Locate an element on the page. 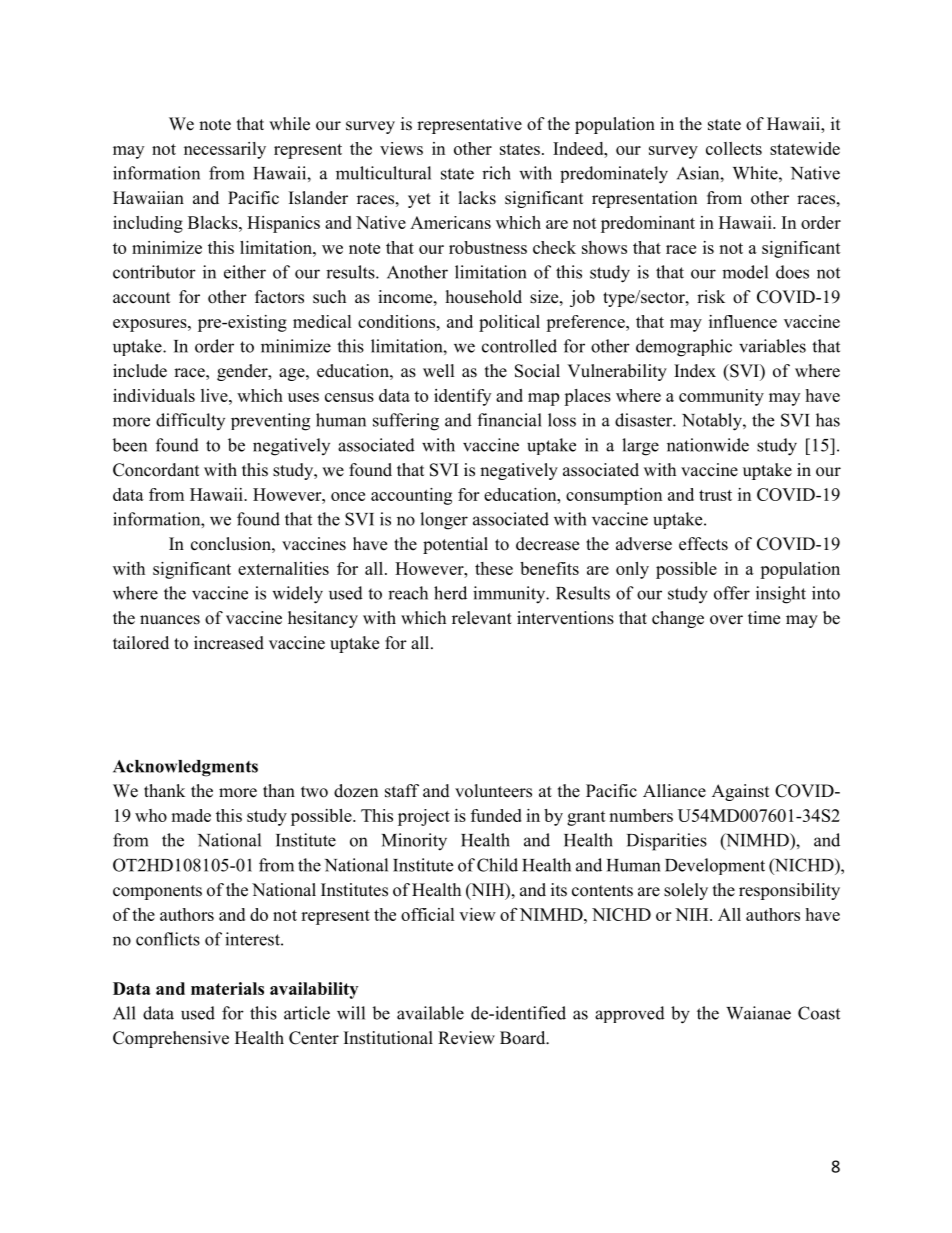 This image has width=952, height=1233. nuances is located at coordinates (170, 620).
